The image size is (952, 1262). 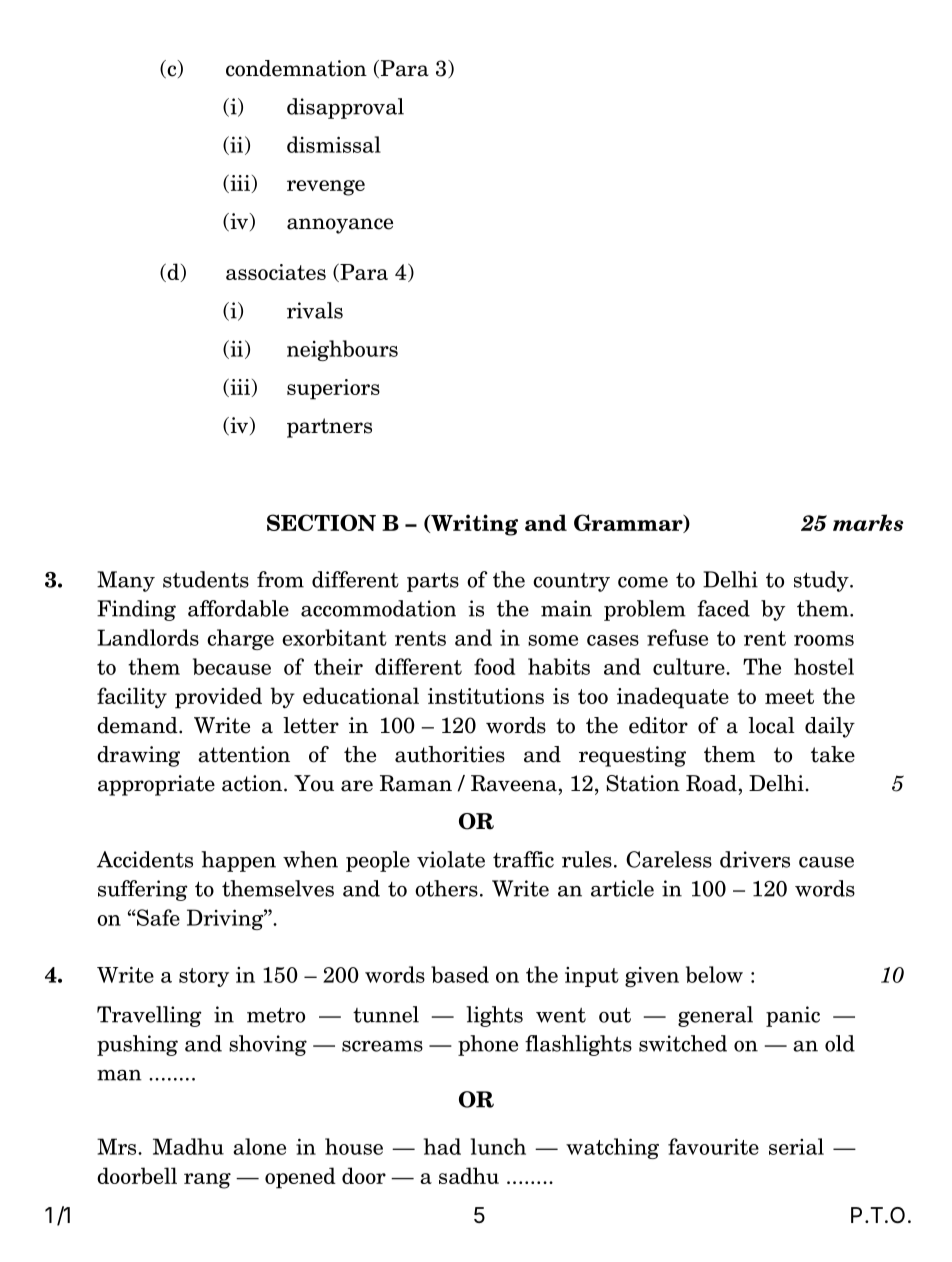 I want to click on disapproval, so click(x=345, y=108).
